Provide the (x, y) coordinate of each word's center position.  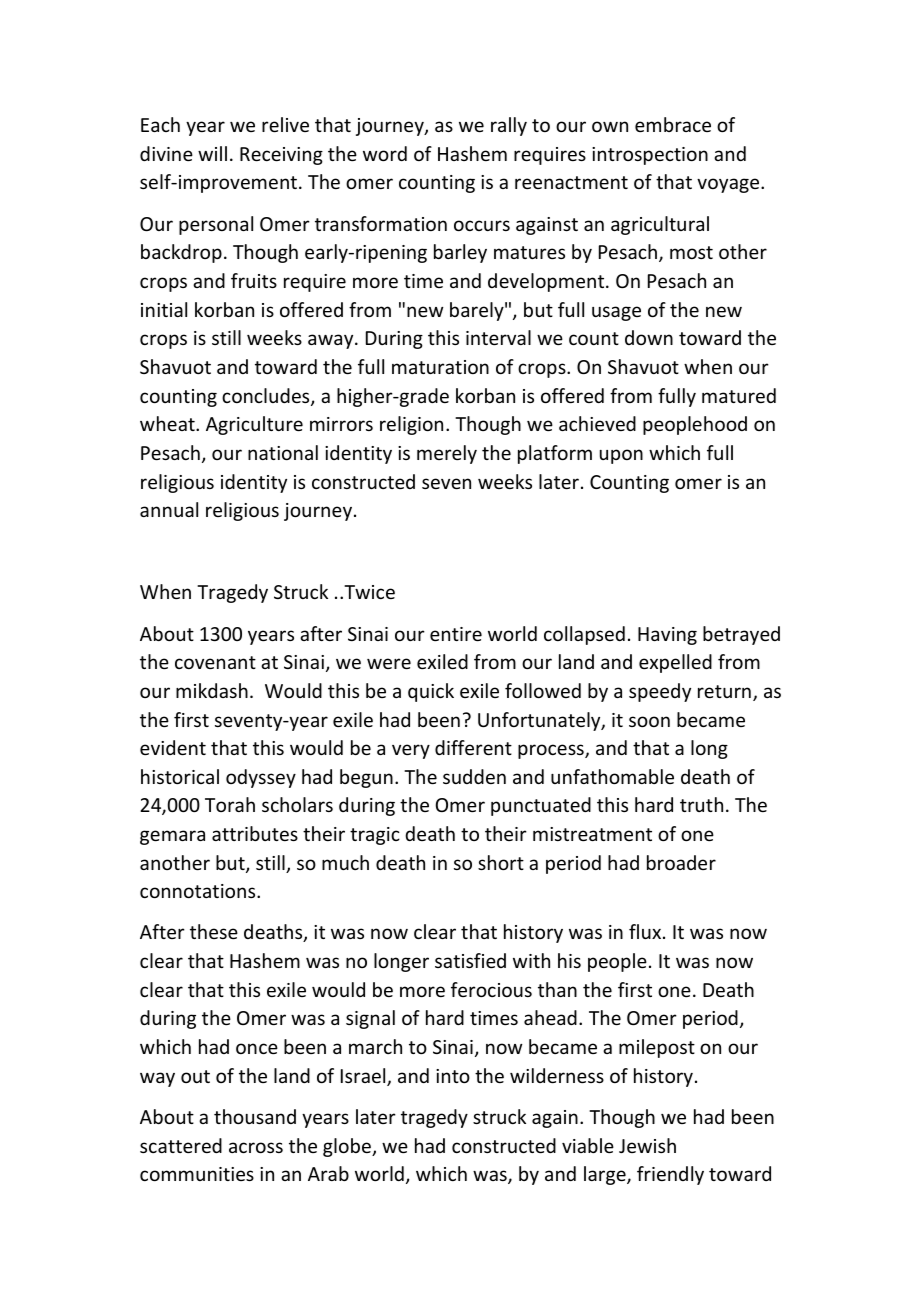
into (453, 1076)
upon (621, 456)
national (283, 452)
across (256, 1147)
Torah (230, 804)
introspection (650, 156)
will (212, 153)
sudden (474, 776)
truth (701, 804)
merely (447, 454)
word (385, 153)
